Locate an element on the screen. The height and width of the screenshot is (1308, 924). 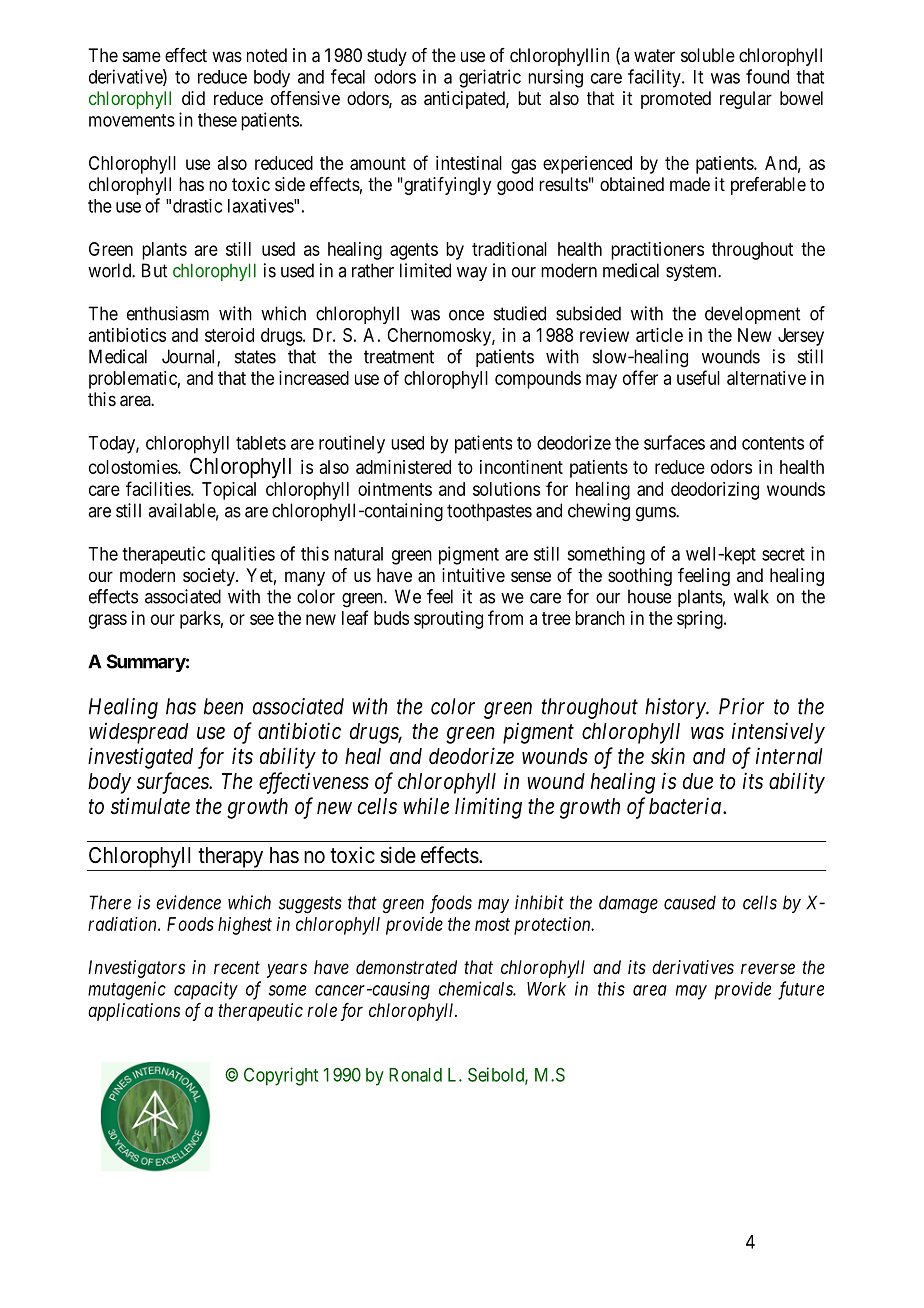
walk is located at coordinates (751, 596).
